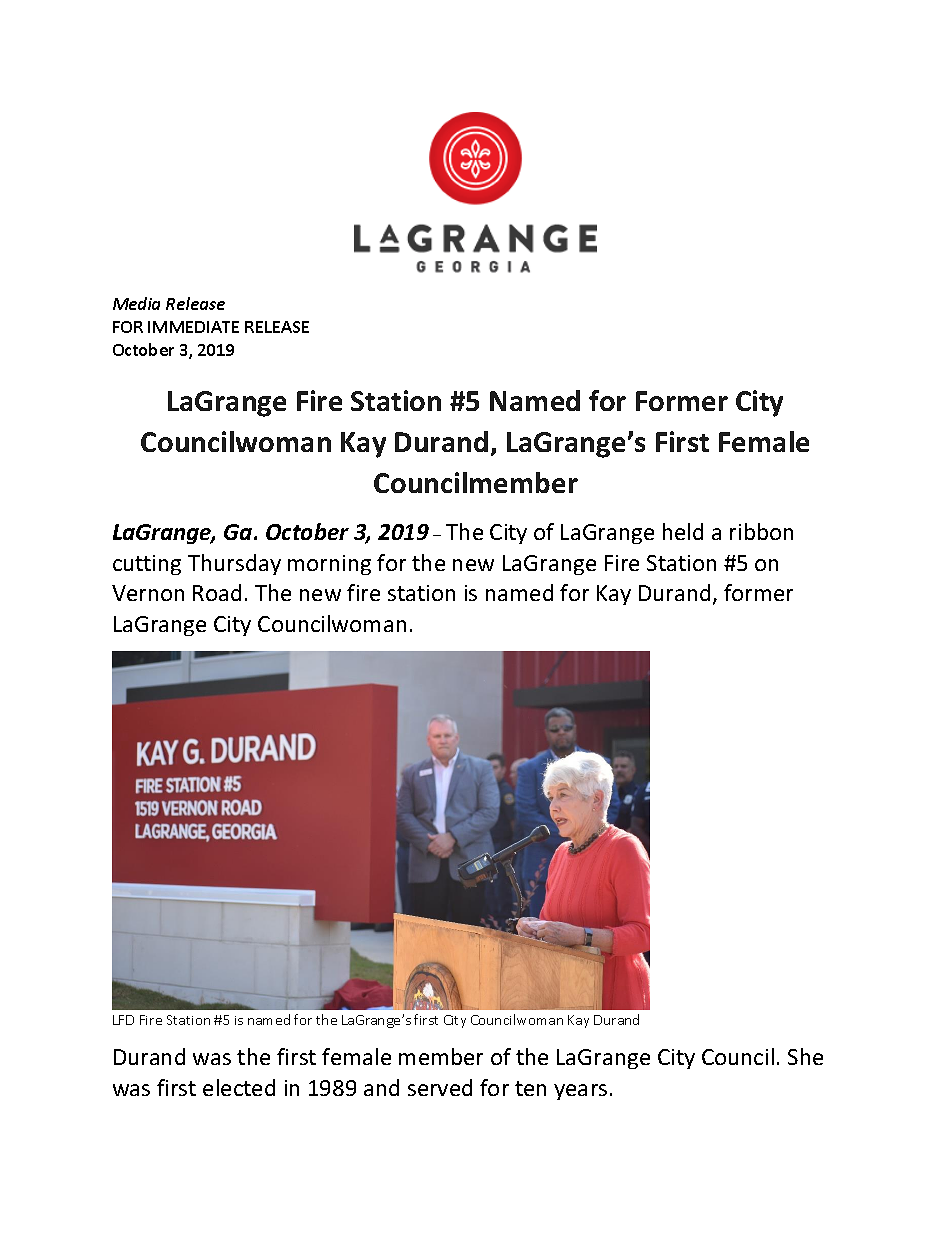 The image size is (952, 1233). I want to click on ten, so click(530, 1088).
